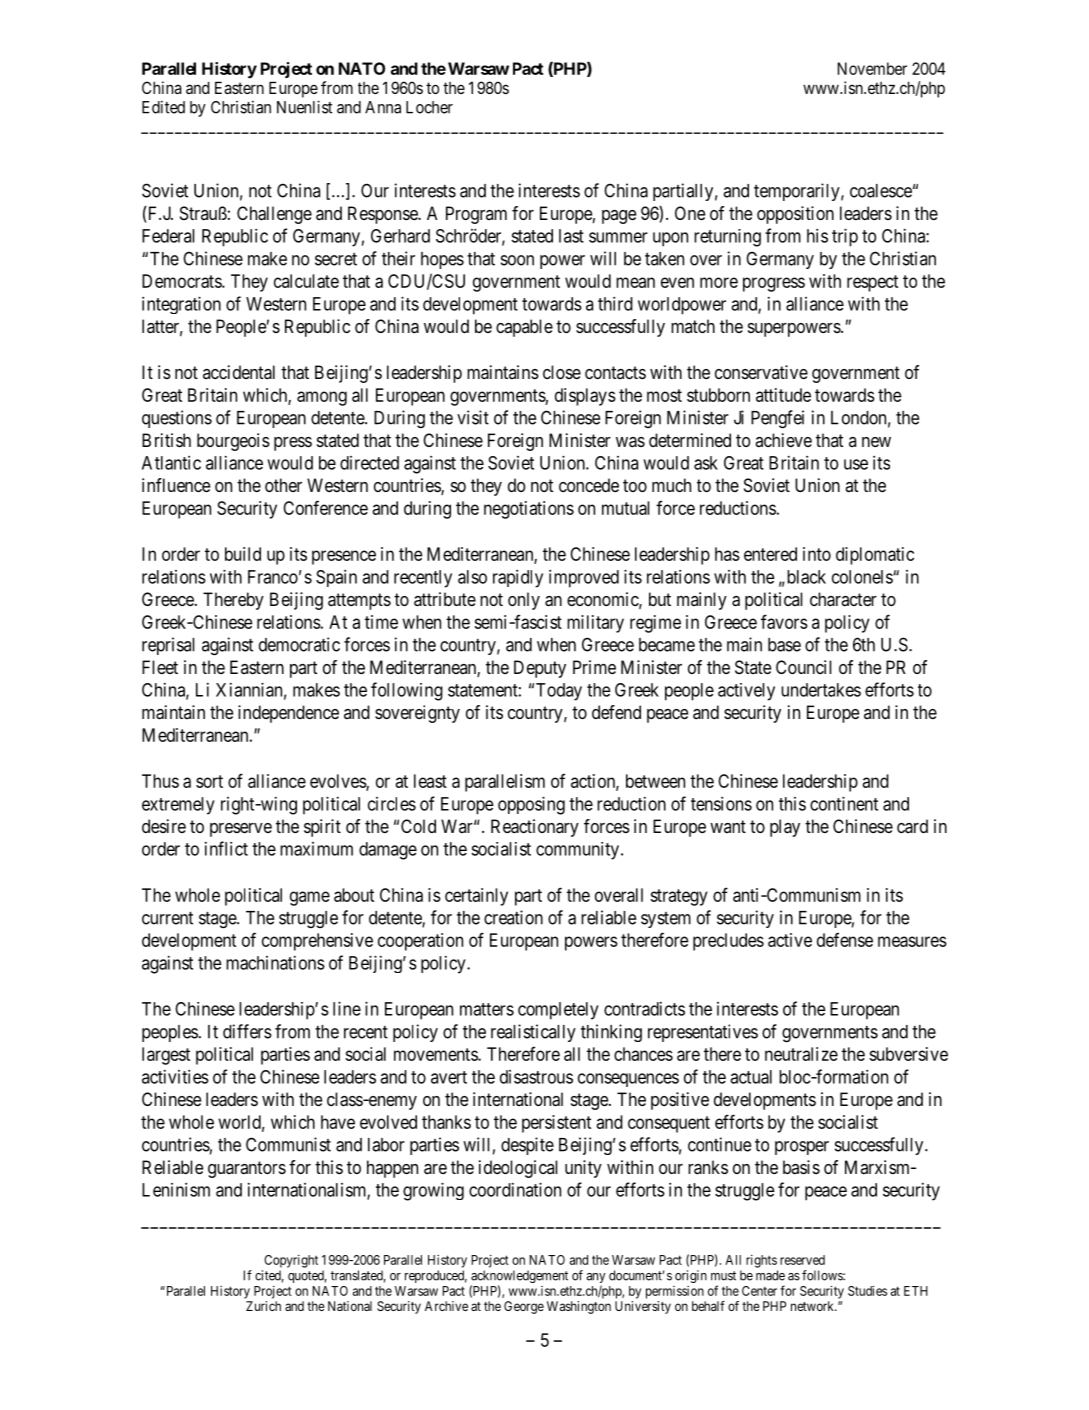  What do you see at coordinates (529, 510) in the screenshot?
I see `negotiations` at bounding box center [529, 510].
